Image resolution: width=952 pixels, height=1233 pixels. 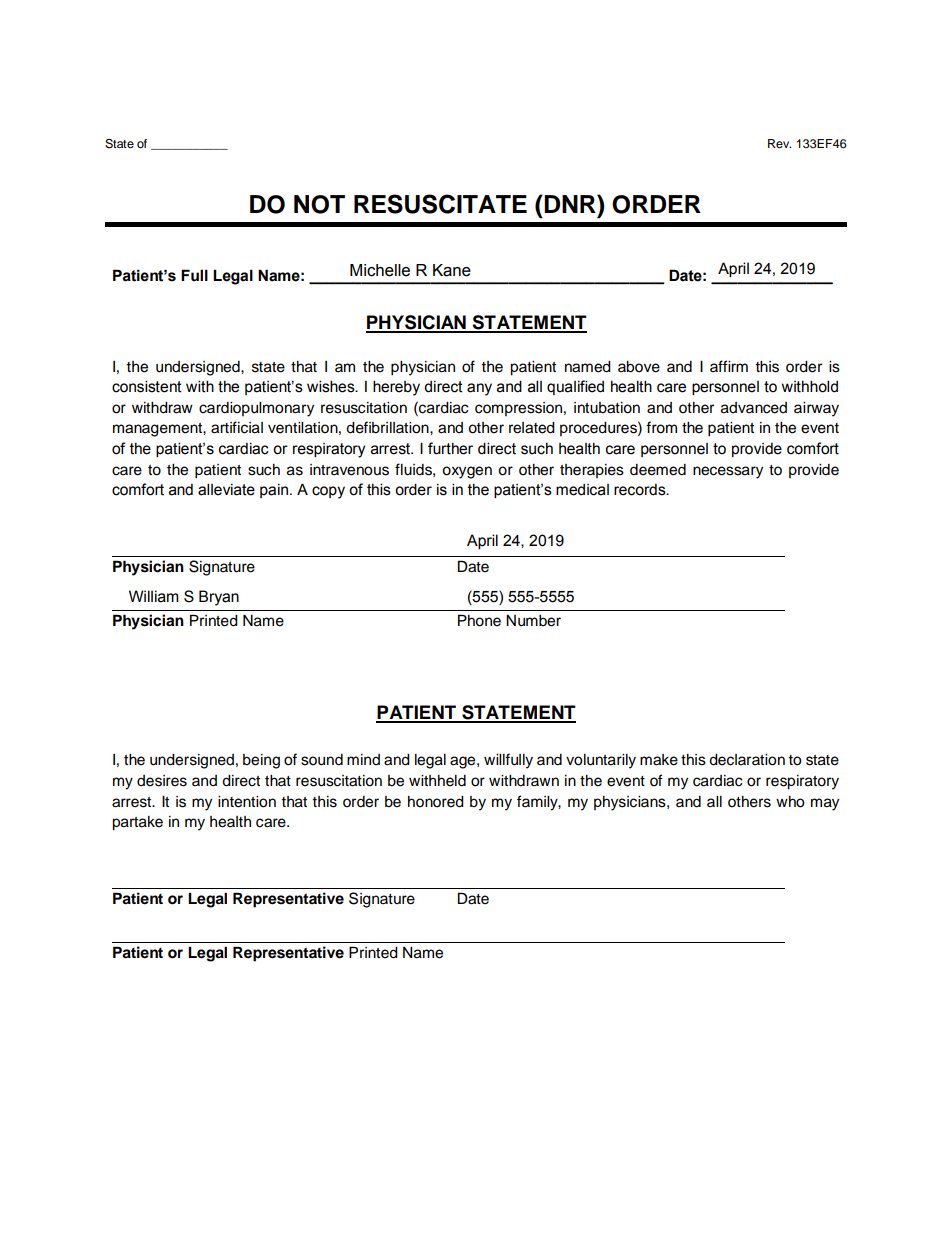 I want to click on necessary, so click(x=728, y=472).
